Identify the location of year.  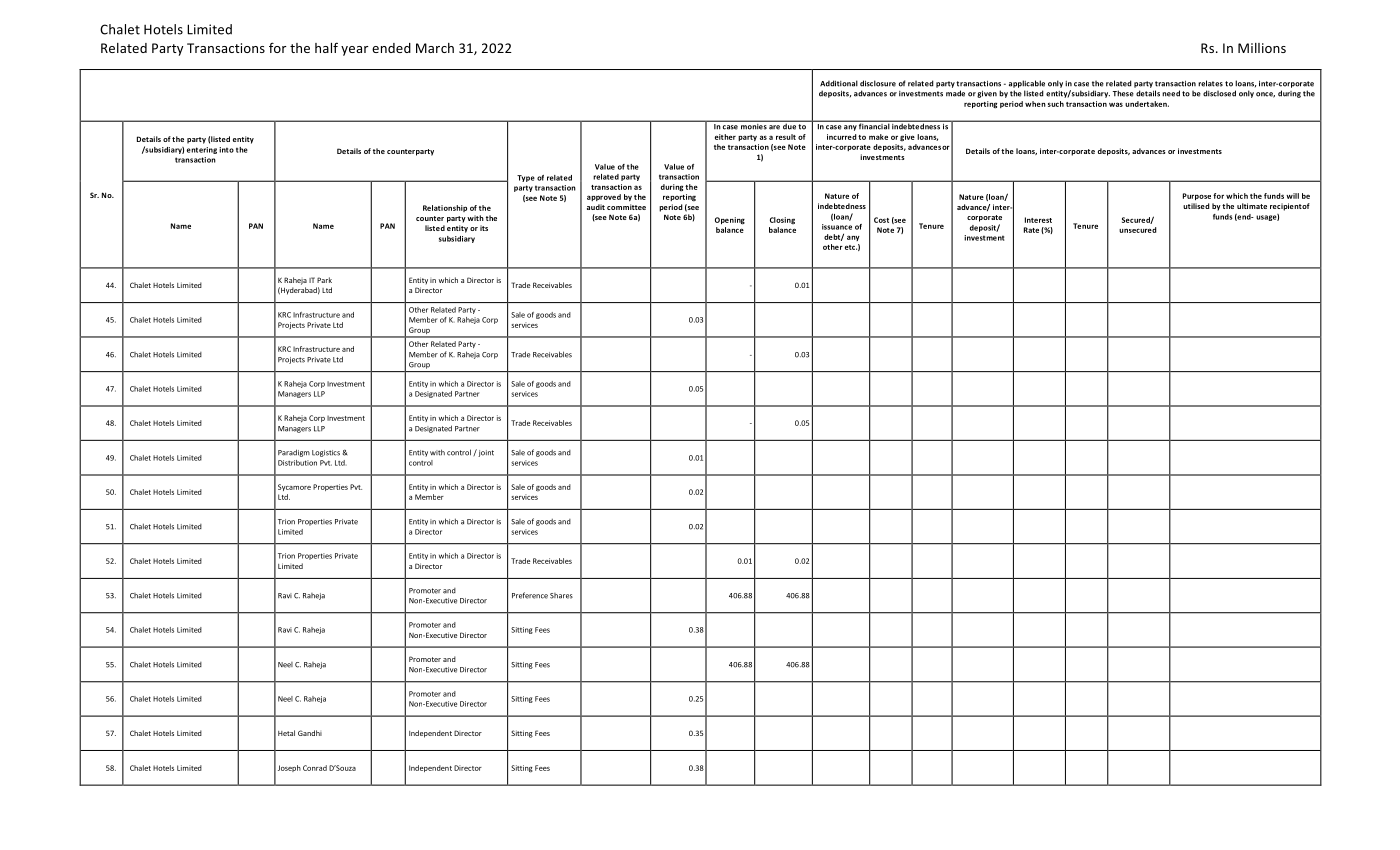
(354, 51).
